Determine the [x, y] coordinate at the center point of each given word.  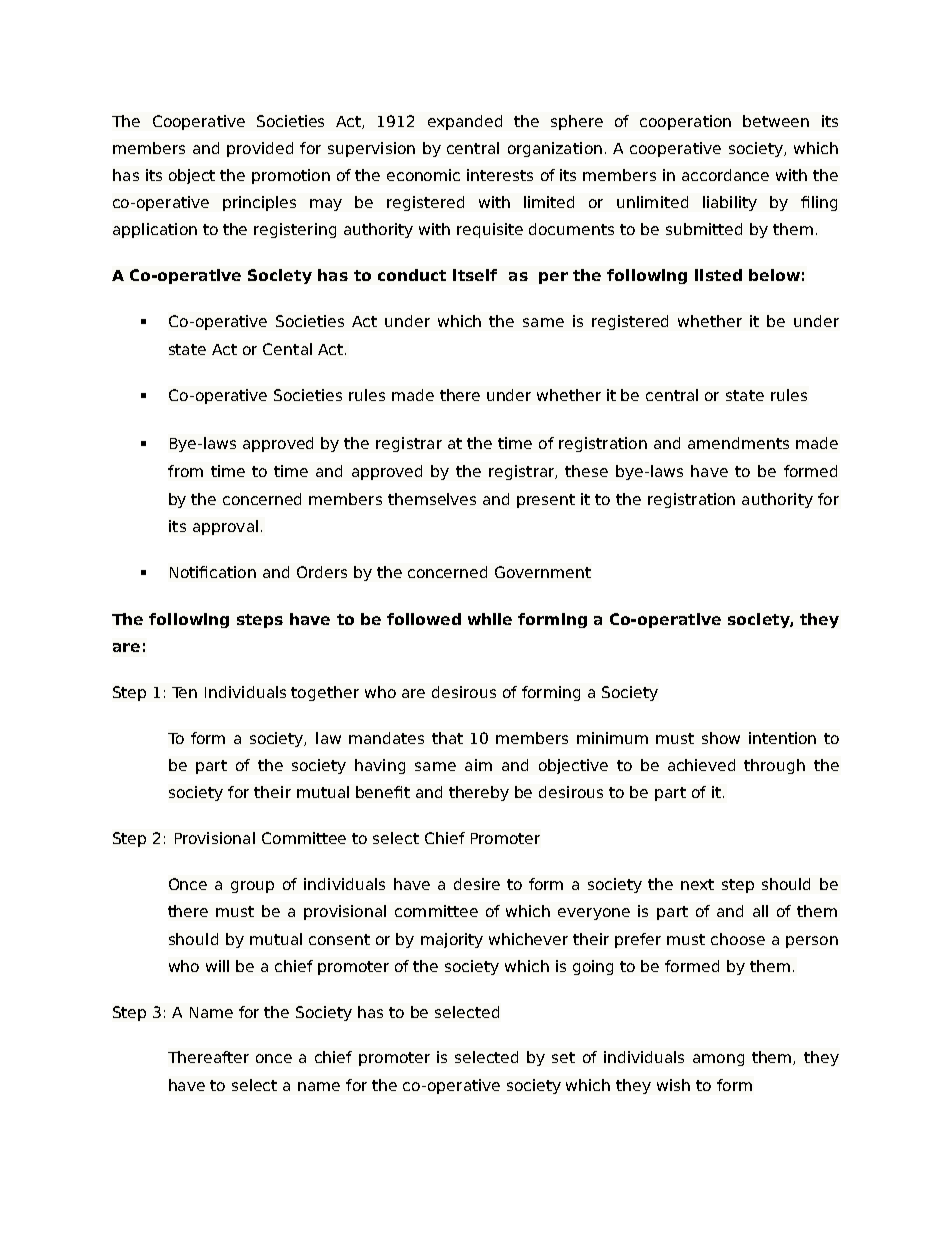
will [217, 966]
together [325, 693]
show [721, 738]
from [185, 471]
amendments [738, 443]
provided [260, 149]
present [546, 501]
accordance [725, 175]
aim [478, 765]
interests [500, 175]
